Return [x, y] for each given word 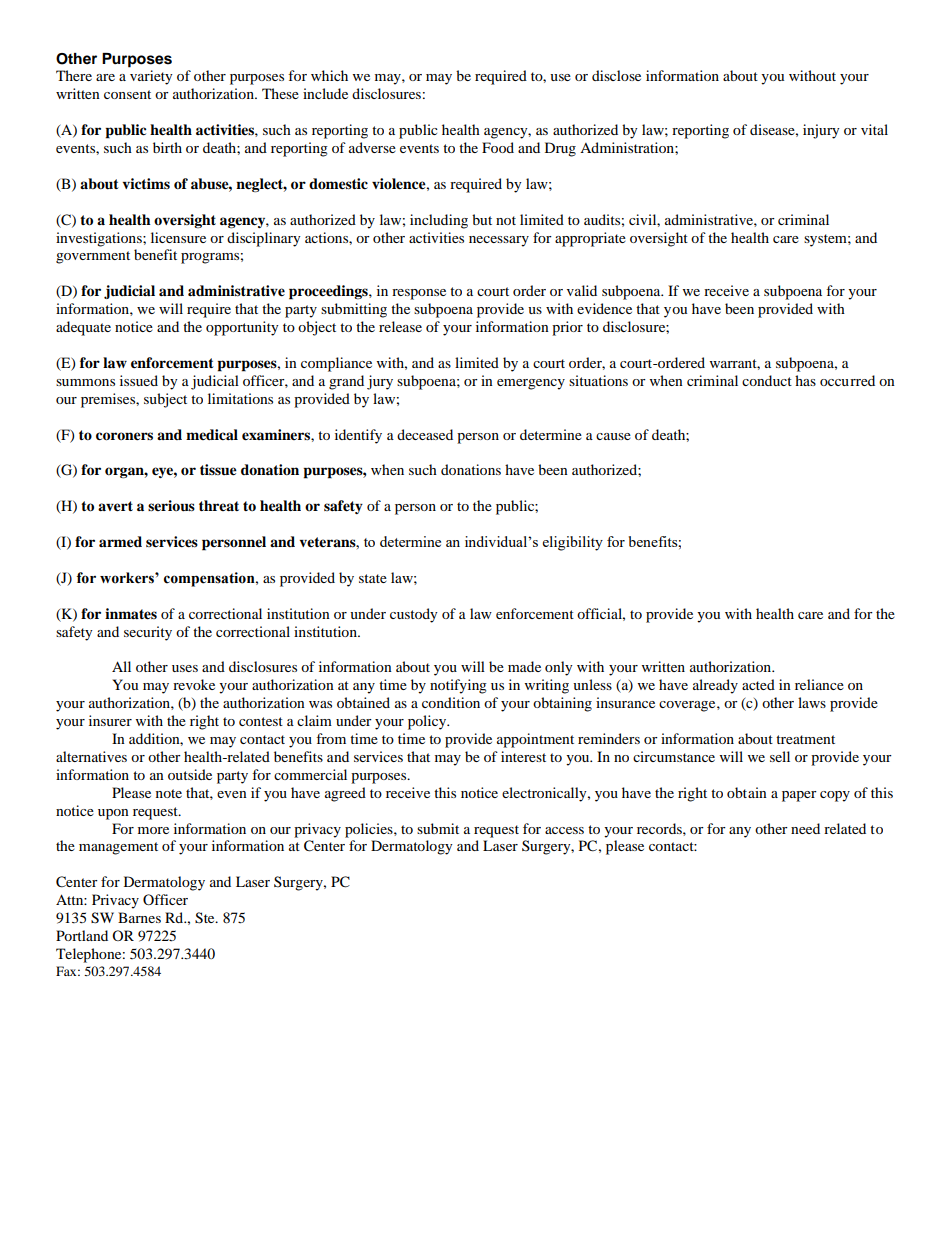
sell [780, 756]
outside [190, 774]
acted [758, 684]
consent [127, 94]
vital [874, 129]
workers [128, 578]
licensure [178, 237]
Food [498, 147]
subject [165, 400]
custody [414, 615]
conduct [767, 380]
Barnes [139, 917]
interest [523, 756]
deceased [425, 434]
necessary [499, 241]
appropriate [590, 239]
